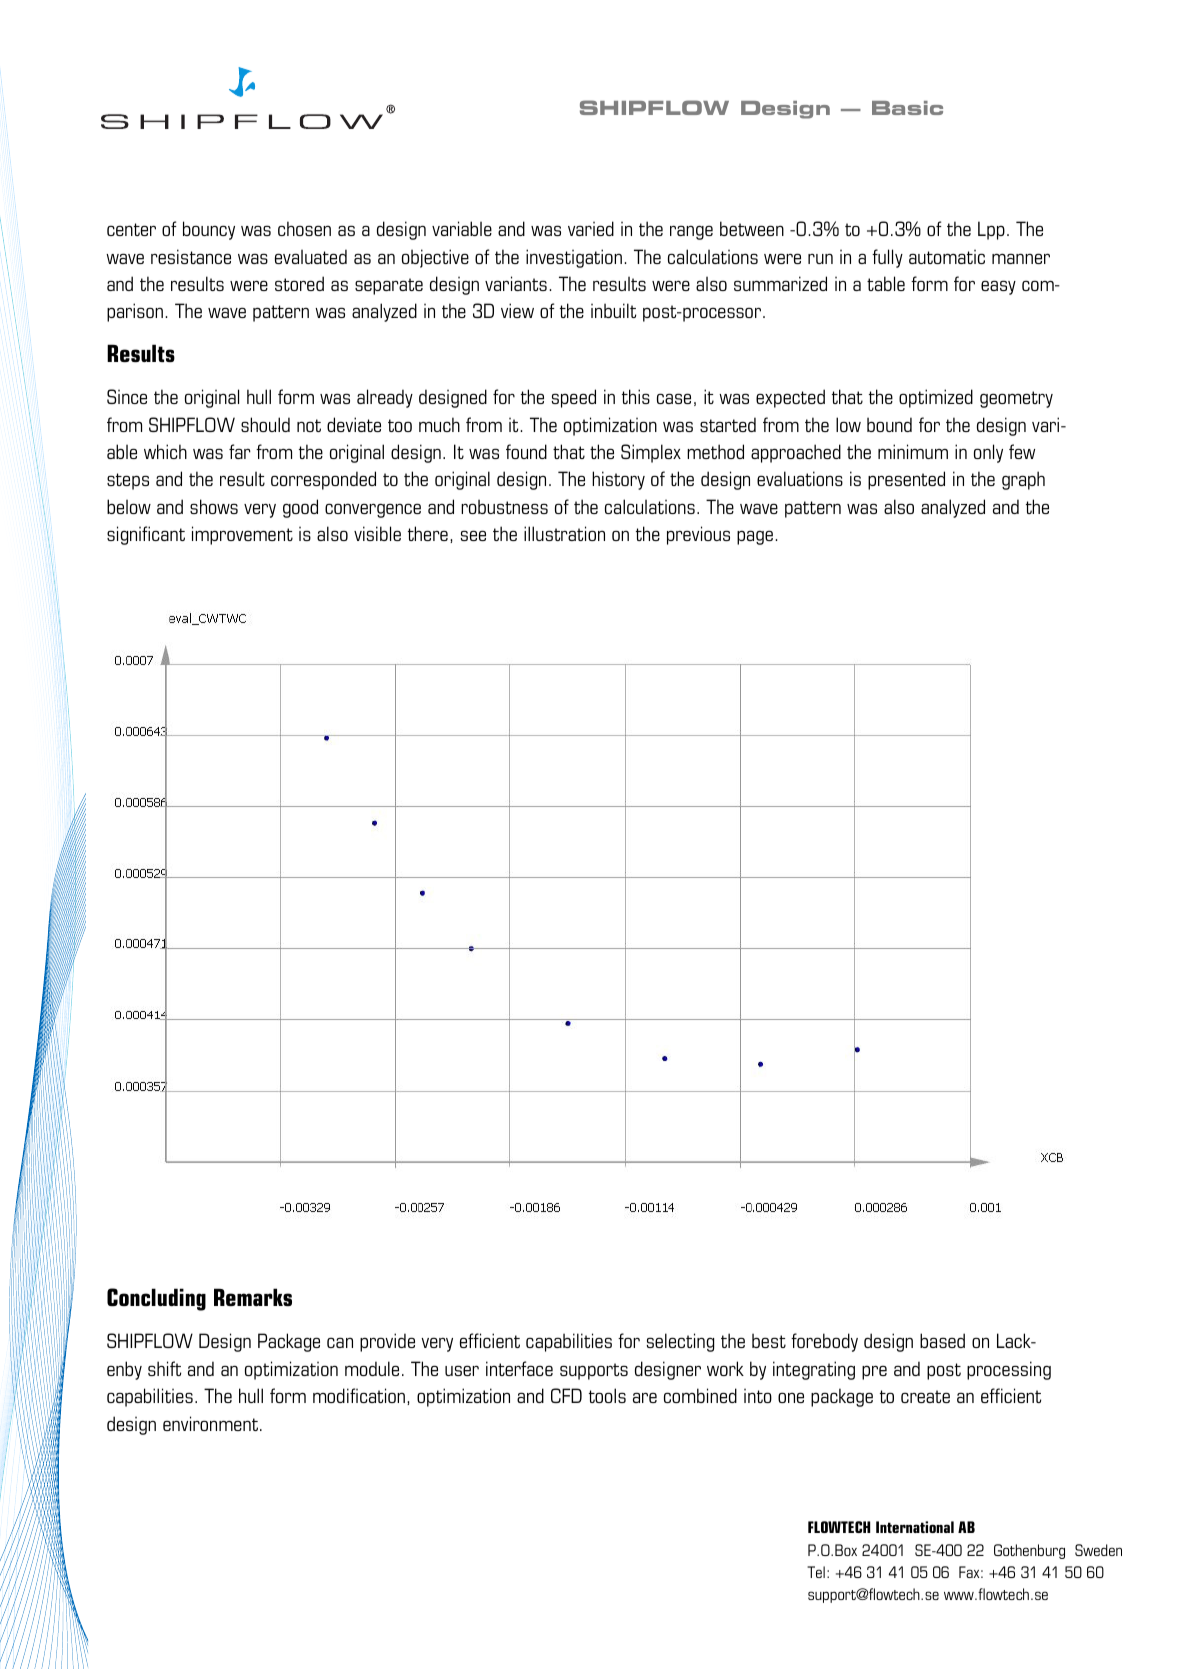 The image size is (1179, 1669). What do you see at coordinates (253, 1297) in the screenshot?
I see `Remarks` at bounding box center [253, 1297].
